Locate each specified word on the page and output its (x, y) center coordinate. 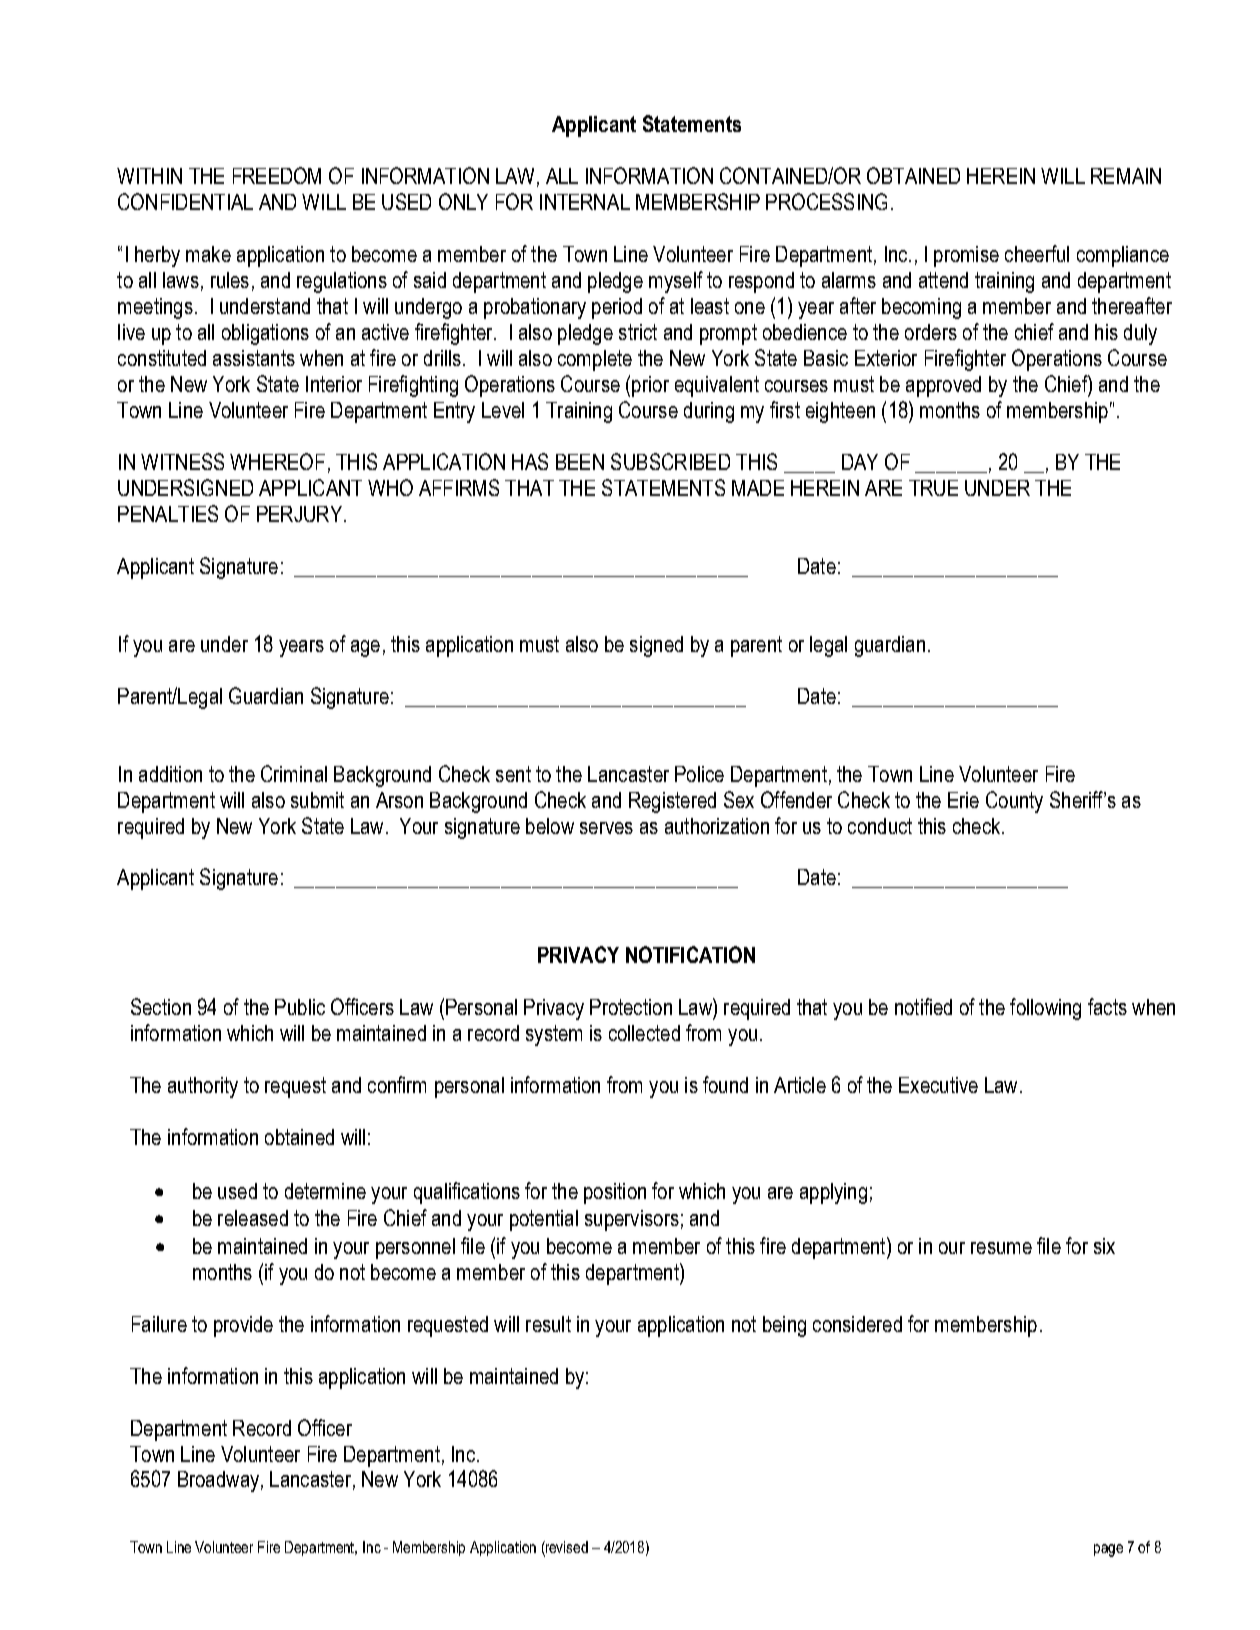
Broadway (218, 1481)
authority (203, 1087)
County (1014, 802)
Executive (938, 1085)
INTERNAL (585, 202)
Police (699, 774)
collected (644, 1033)
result (548, 1324)
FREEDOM (277, 175)
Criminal (294, 773)
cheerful (1037, 253)
